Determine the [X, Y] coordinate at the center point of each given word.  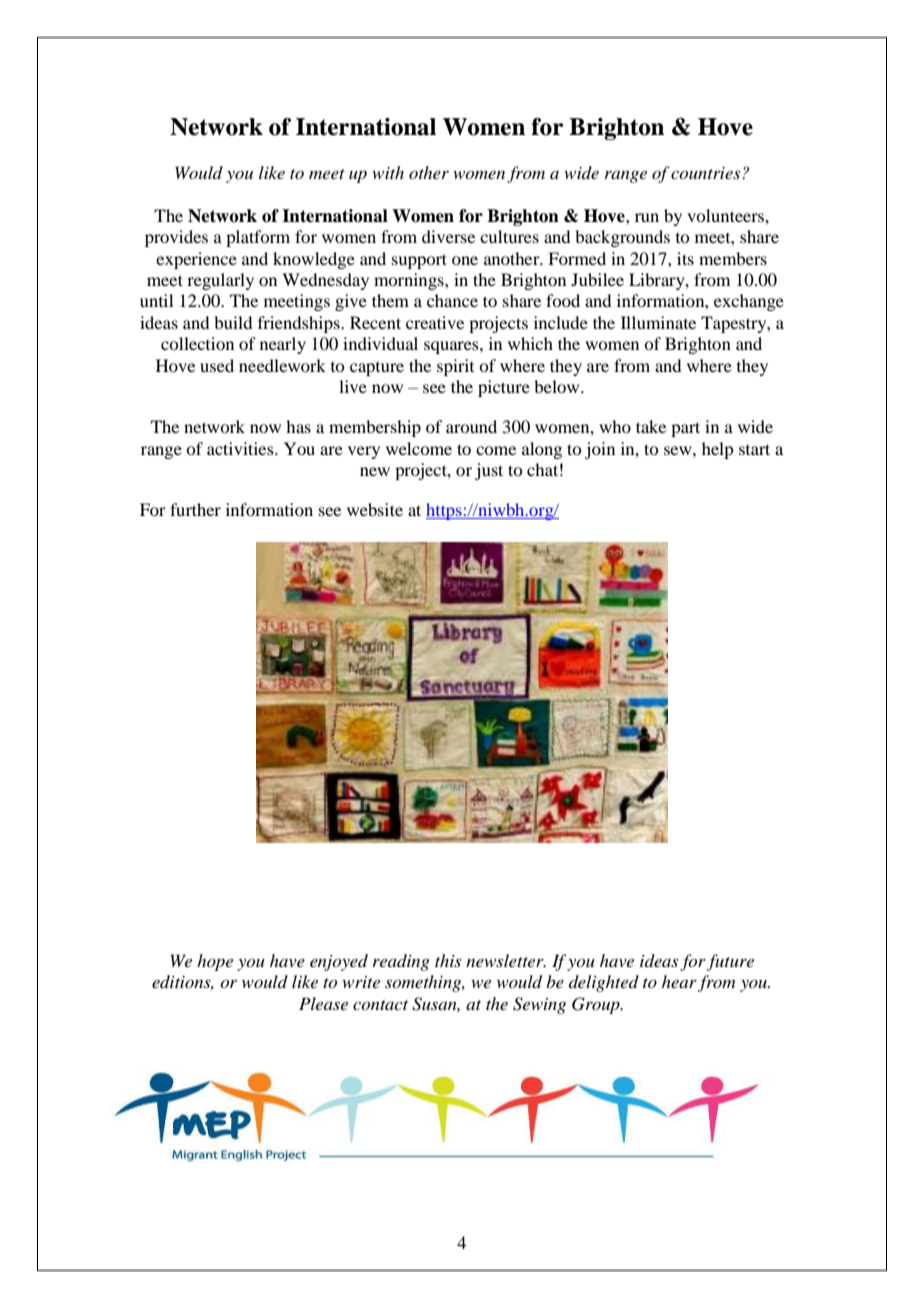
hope [215, 962]
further [195, 509]
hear [679, 981]
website [375, 509]
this [448, 960]
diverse [448, 236]
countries [707, 173]
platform [258, 238]
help [717, 450]
